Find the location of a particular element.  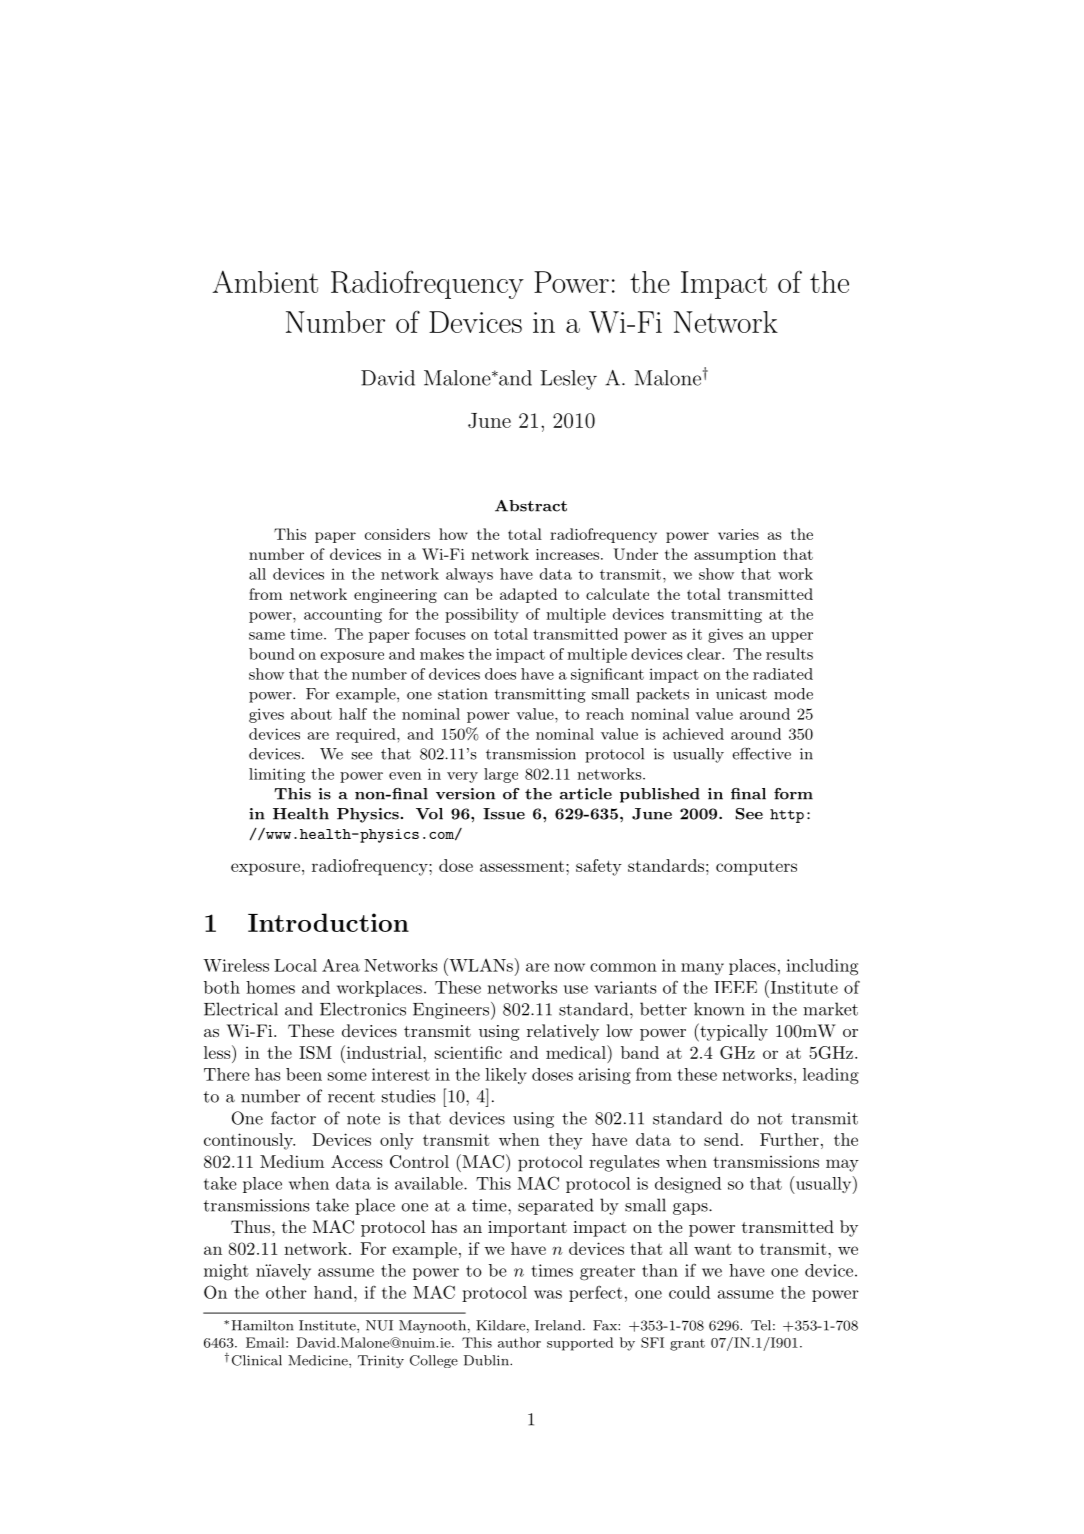

limiting is located at coordinates (277, 775).
